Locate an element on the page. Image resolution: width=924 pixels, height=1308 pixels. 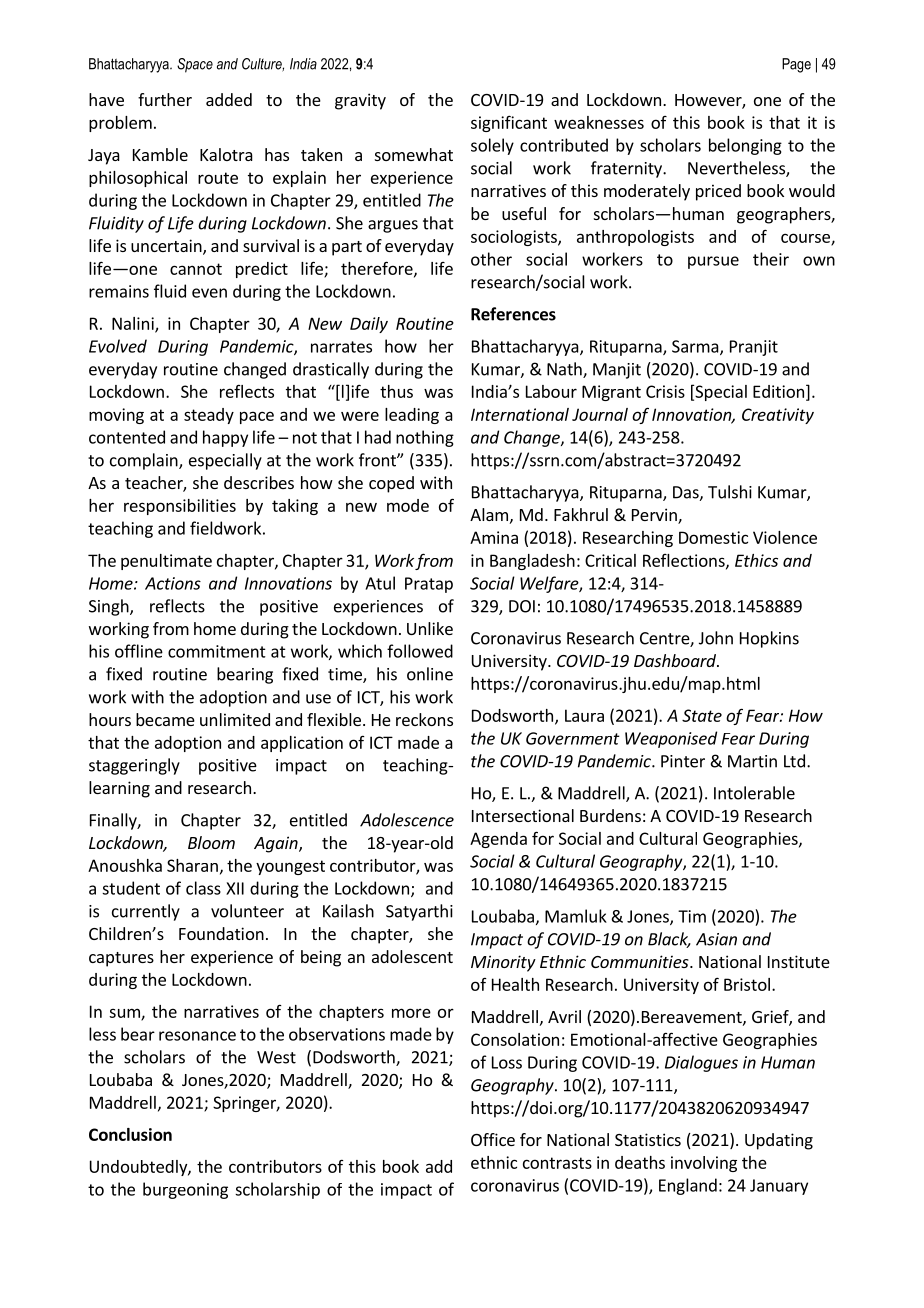
further is located at coordinates (165, 99).
